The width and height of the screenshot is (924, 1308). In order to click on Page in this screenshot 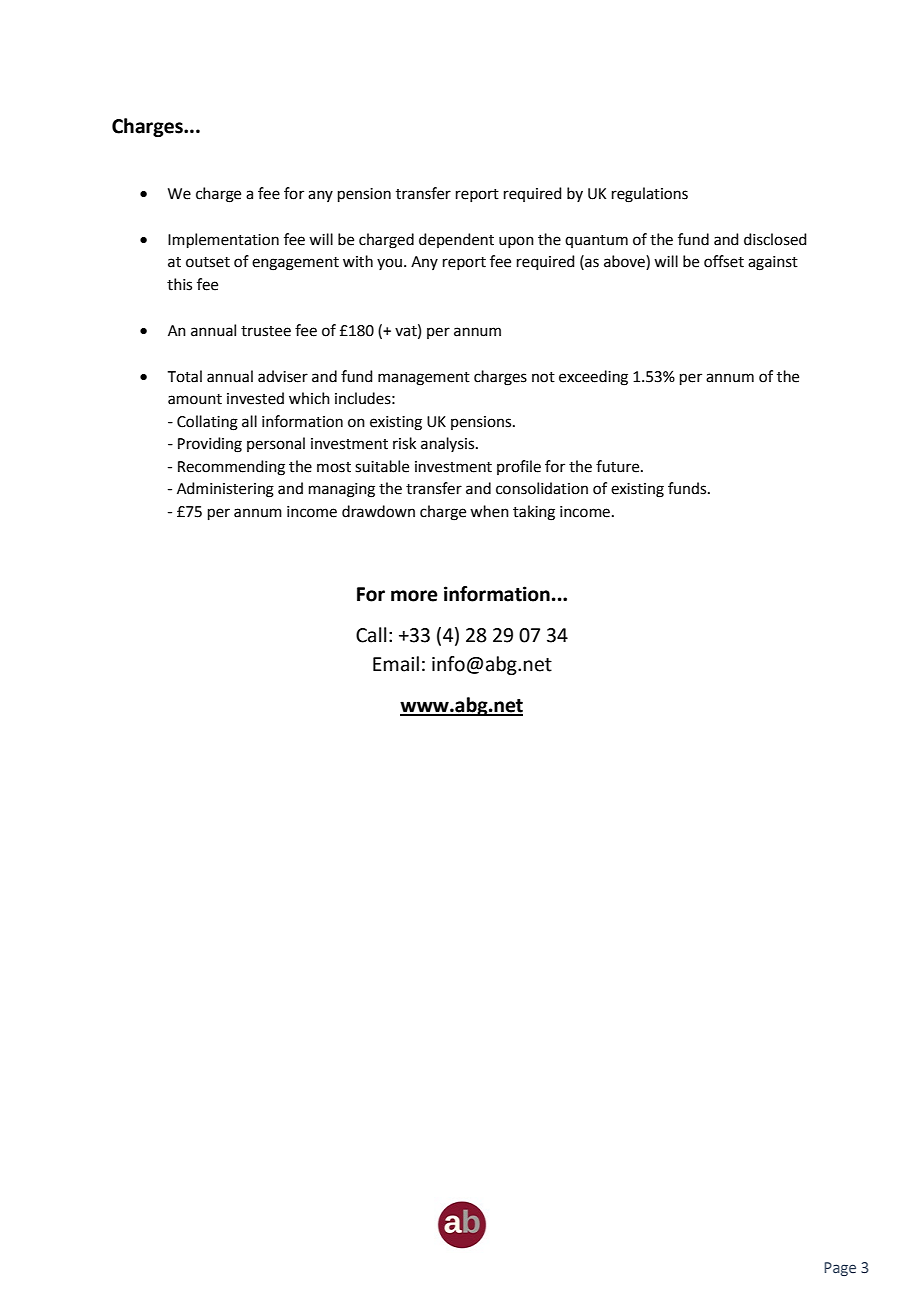, I will do `click(840, 1269)`.
